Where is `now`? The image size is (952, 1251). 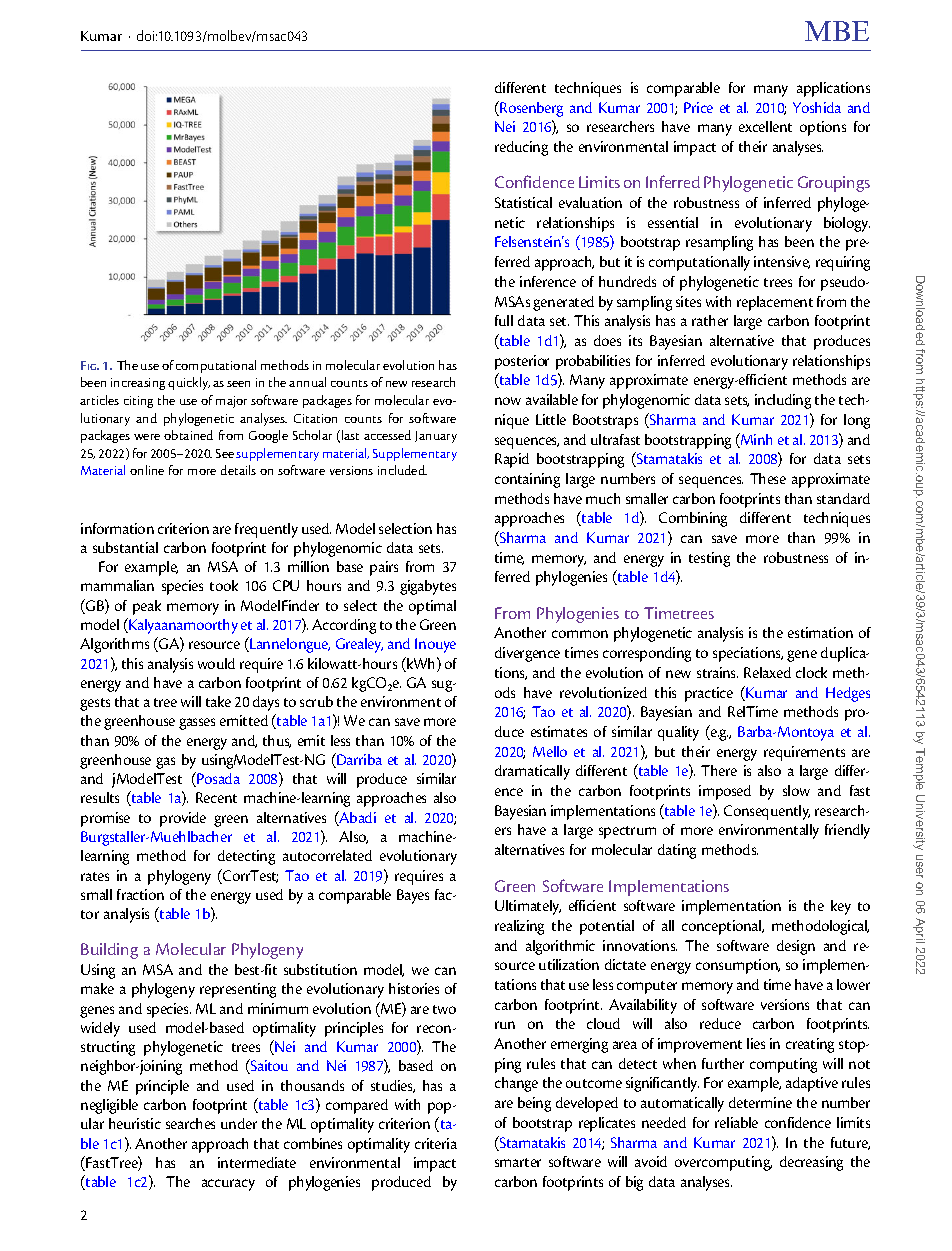 now is located at coordinates (508, 401).
